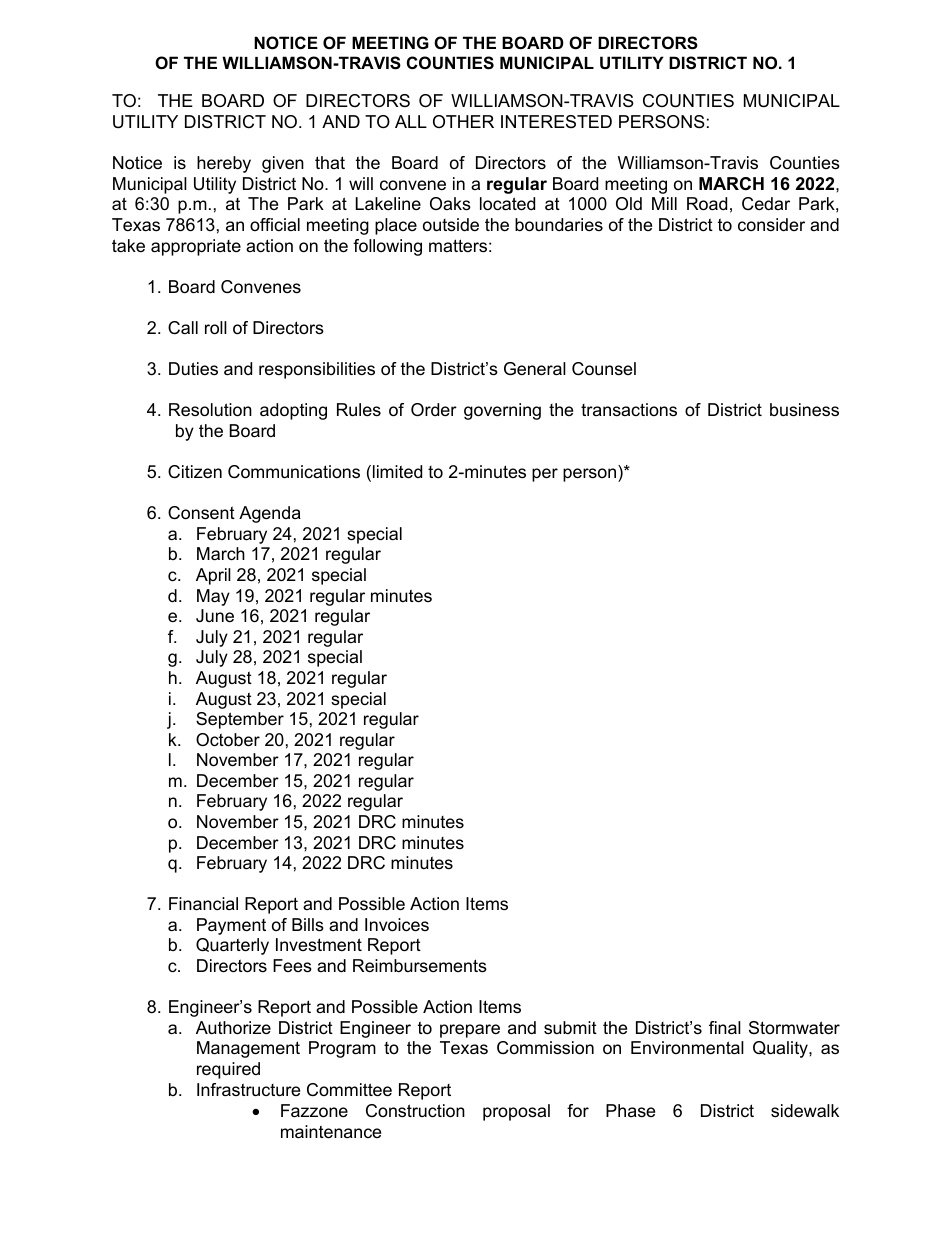 The width and height of the screenshot is (952, 1233). What do you see at coordinates (270, 514) in the screenshot?
I see `Agenda` at bounding box center [270, 514].
